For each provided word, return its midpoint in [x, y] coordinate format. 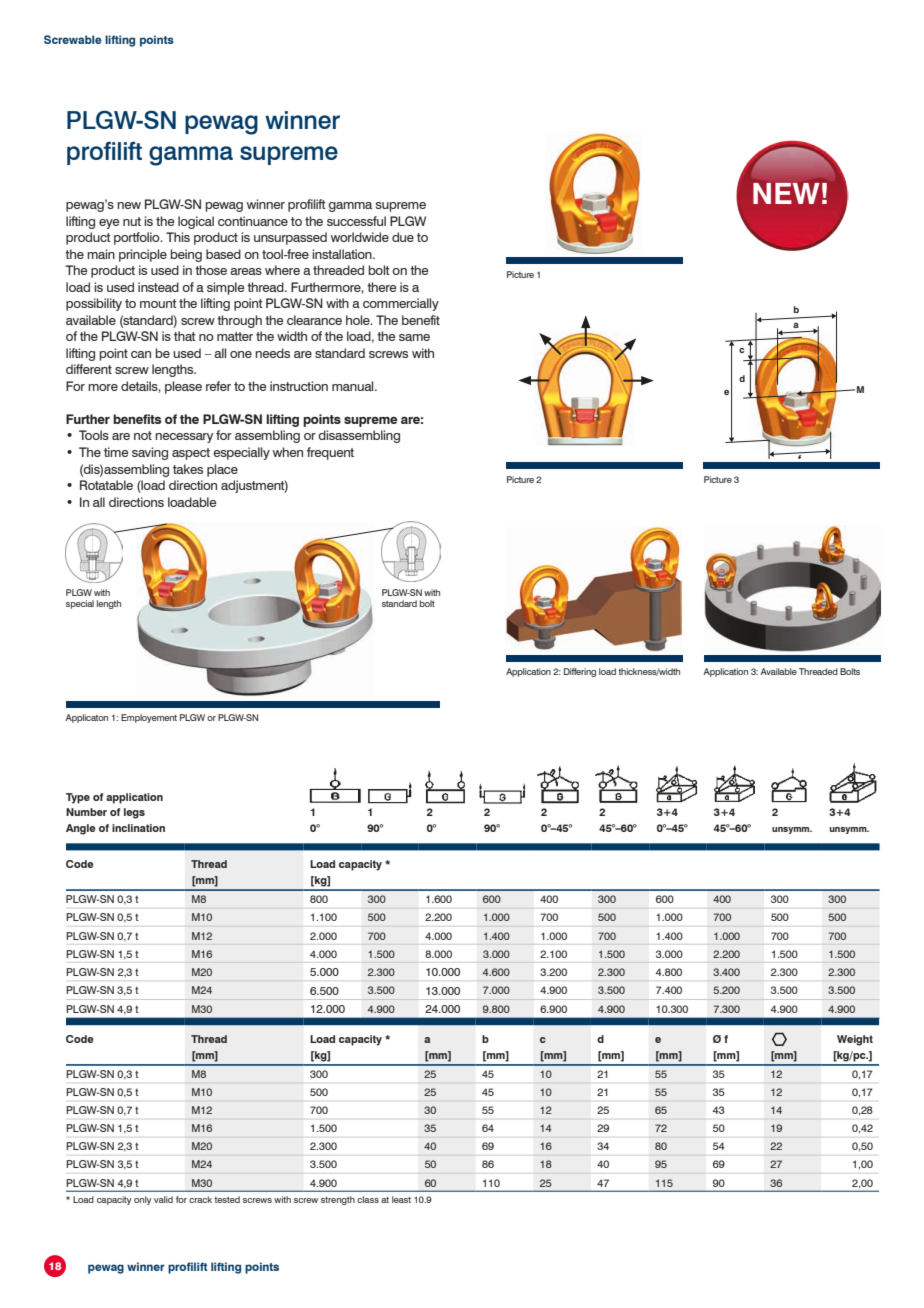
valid [163, 1199]
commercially [401, 304]
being [186, 255]
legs [134, 813]
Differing [580, 672]
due [403, 237]
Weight [855, 1040]
